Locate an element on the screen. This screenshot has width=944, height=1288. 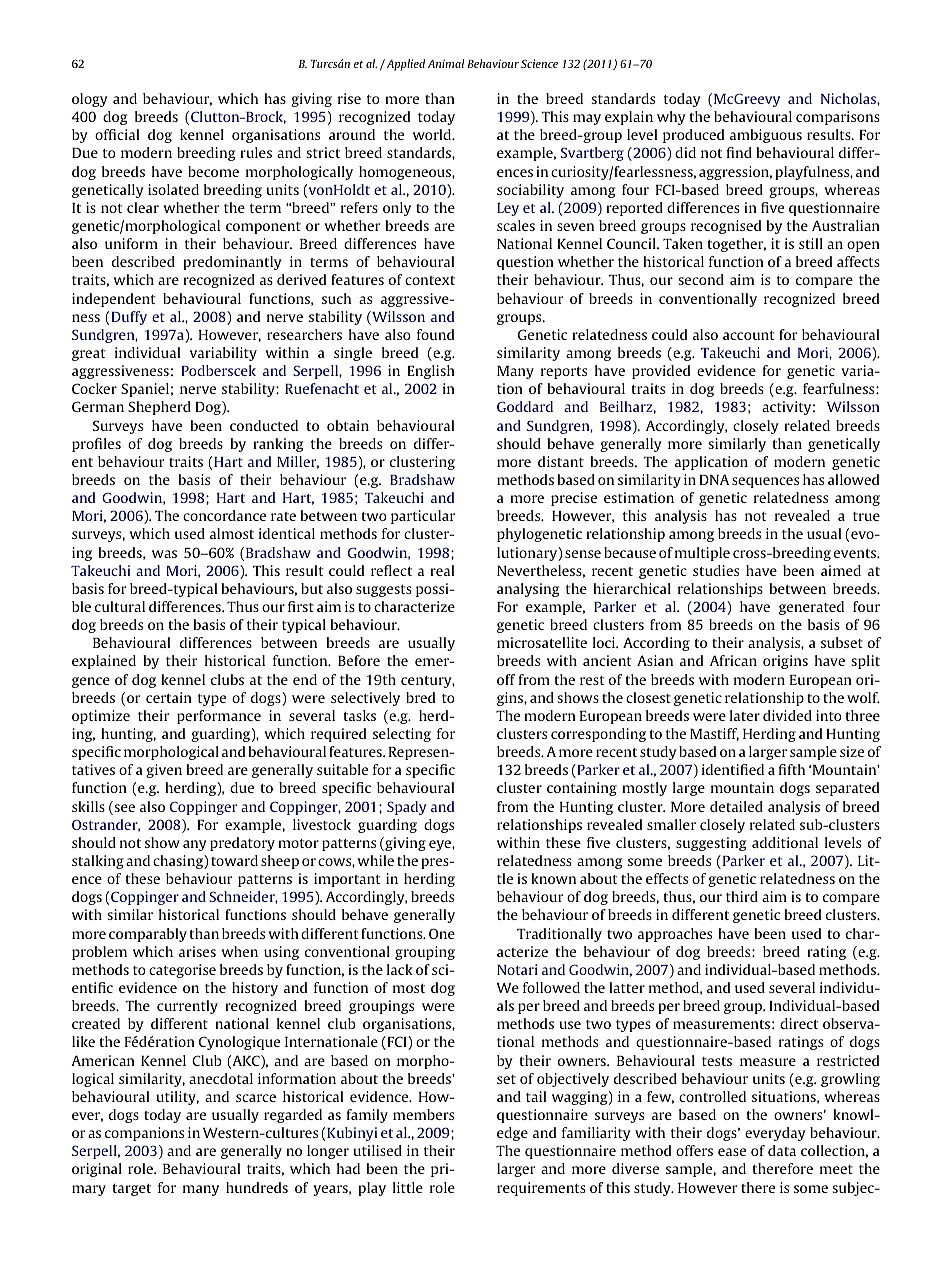
containing is located at coordinates (582, 789).
